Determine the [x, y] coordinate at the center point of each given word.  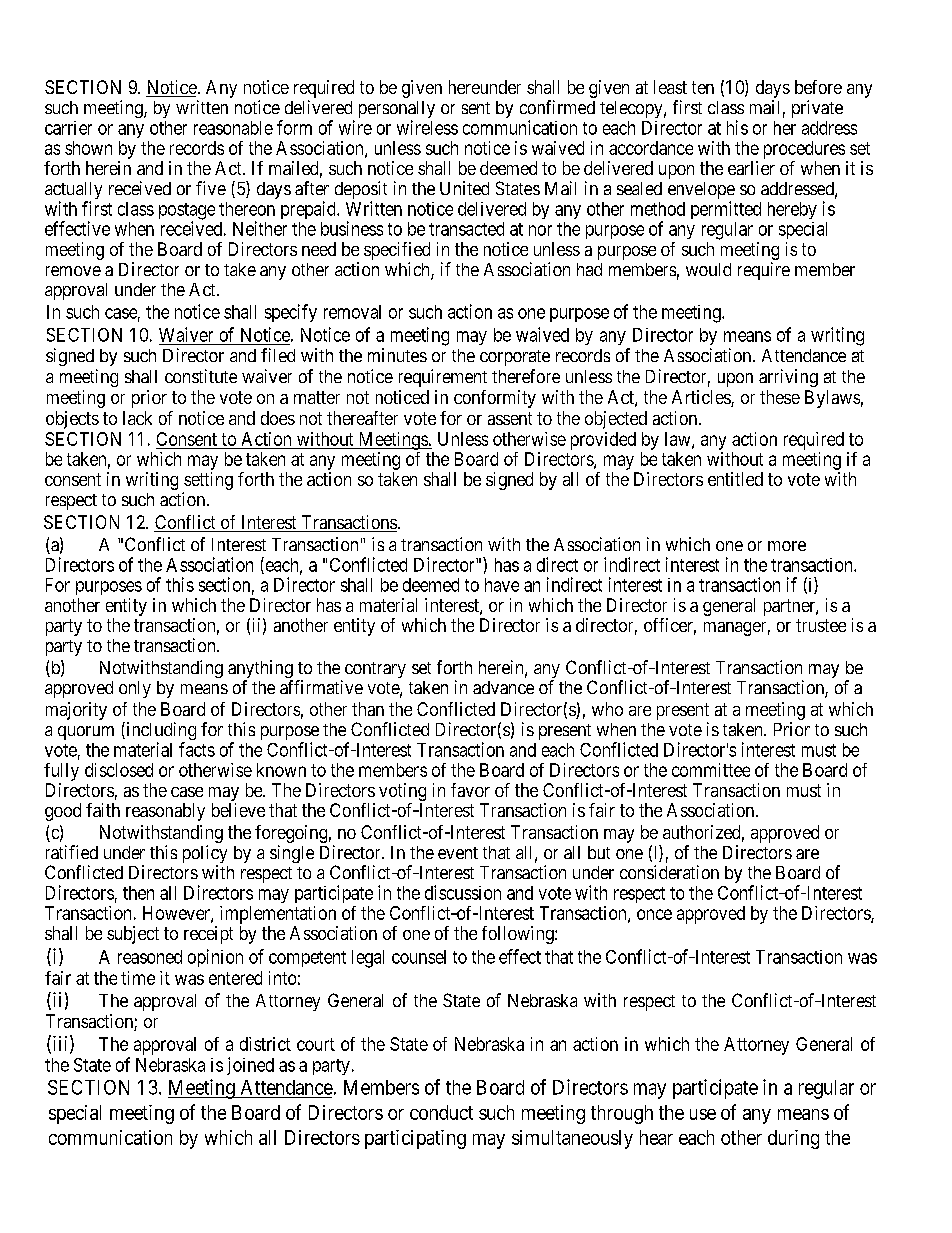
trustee [821, 625]
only [135, 689]
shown [88, 148]
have [502, 585]
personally [397, 111]
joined [250, 1066]
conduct [441, 1112]
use [703, 1114]
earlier [751, 168]
